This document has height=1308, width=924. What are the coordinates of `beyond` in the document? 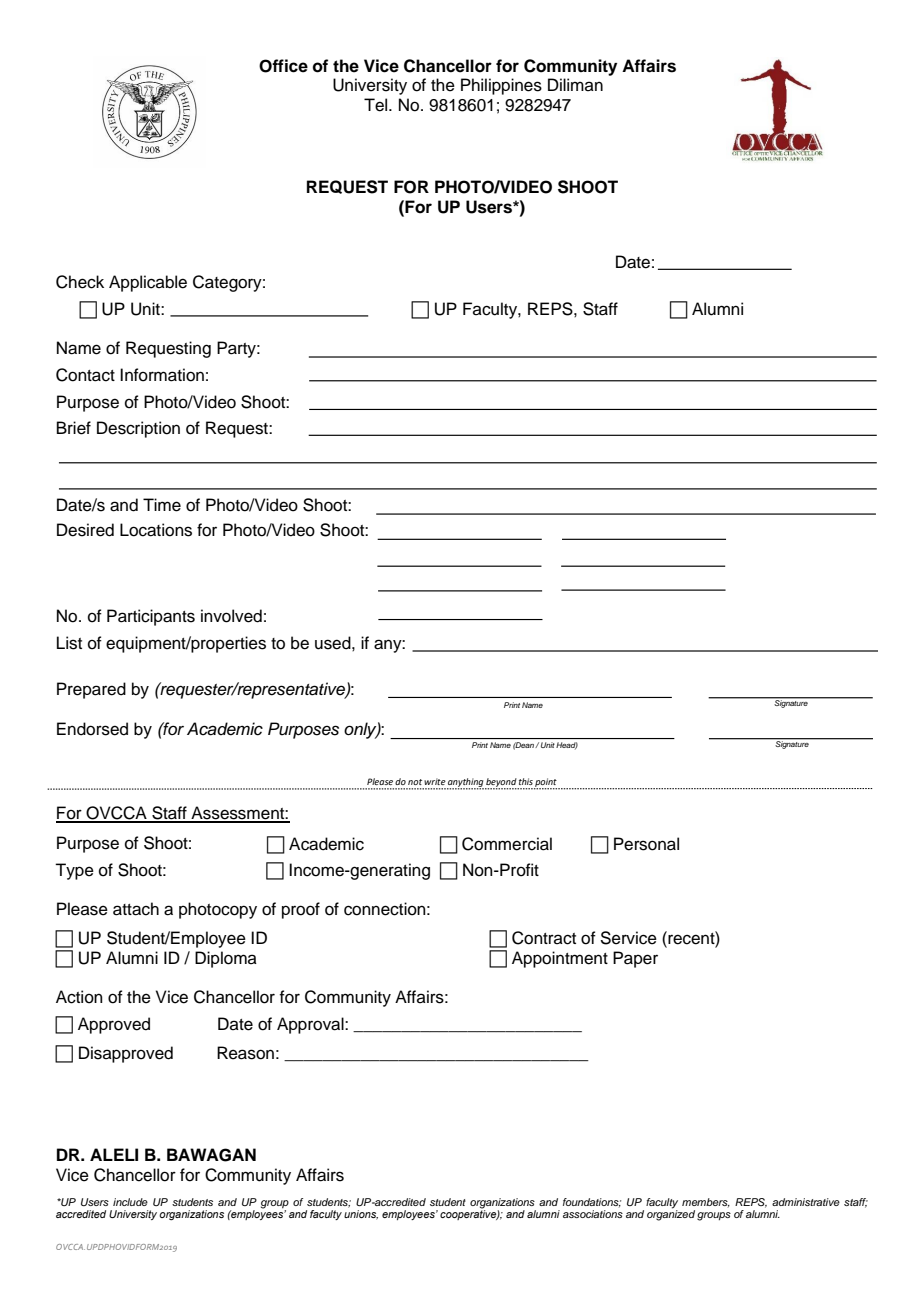 It's located at (501, 784).
